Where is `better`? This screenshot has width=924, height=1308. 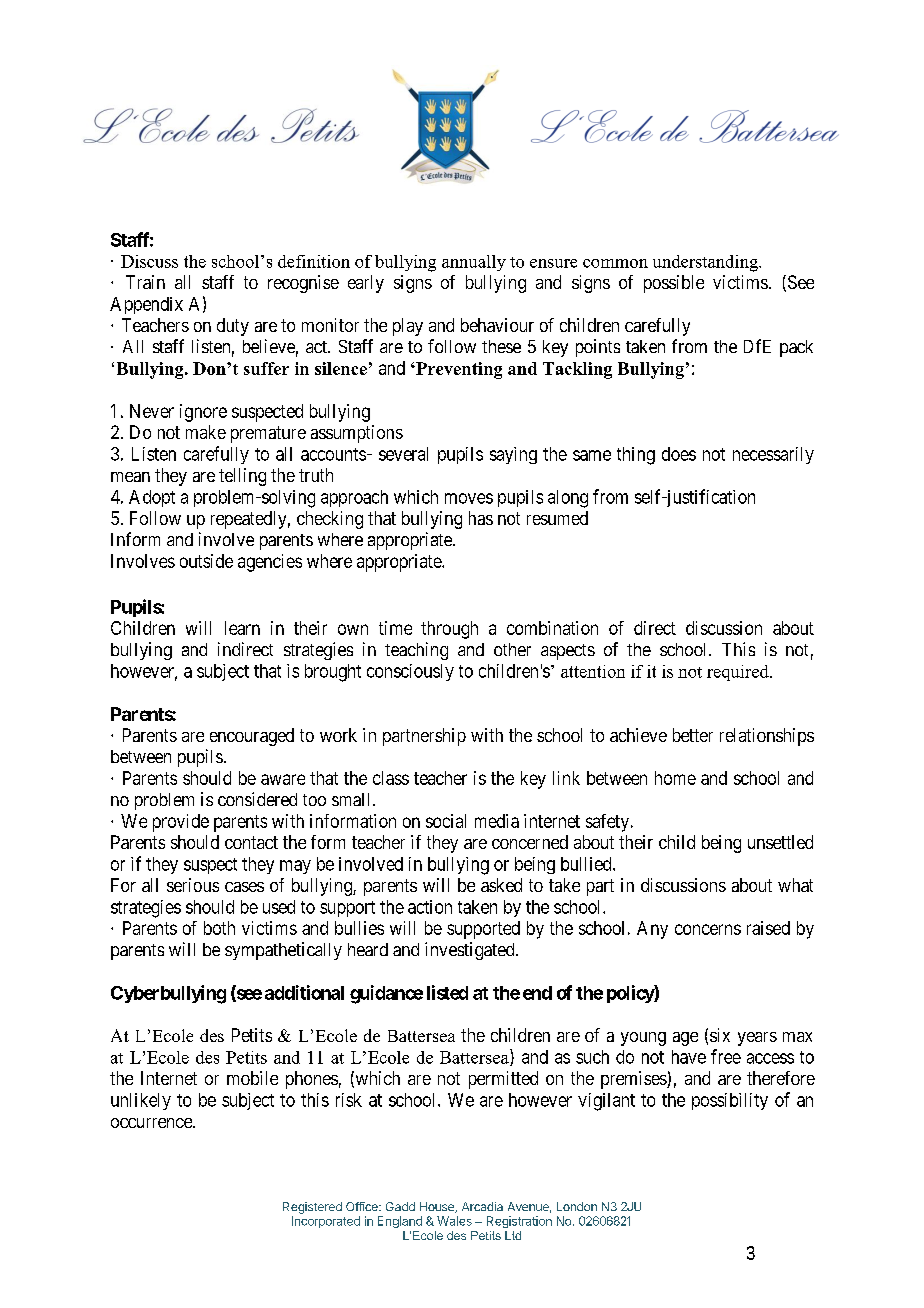 better is located at coordinates (693, 735).
